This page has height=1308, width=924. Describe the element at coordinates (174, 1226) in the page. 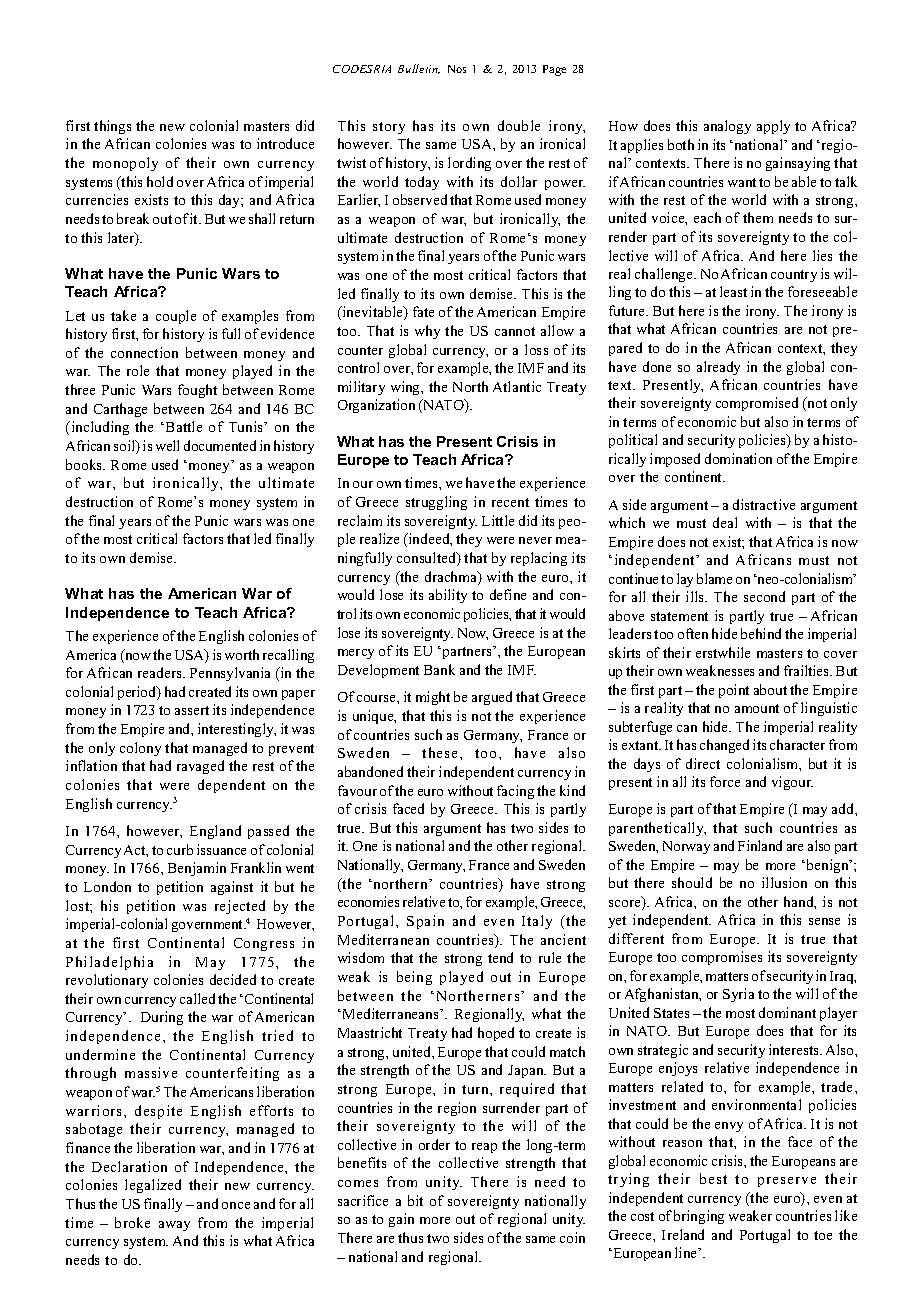

I see `away` at that location.
